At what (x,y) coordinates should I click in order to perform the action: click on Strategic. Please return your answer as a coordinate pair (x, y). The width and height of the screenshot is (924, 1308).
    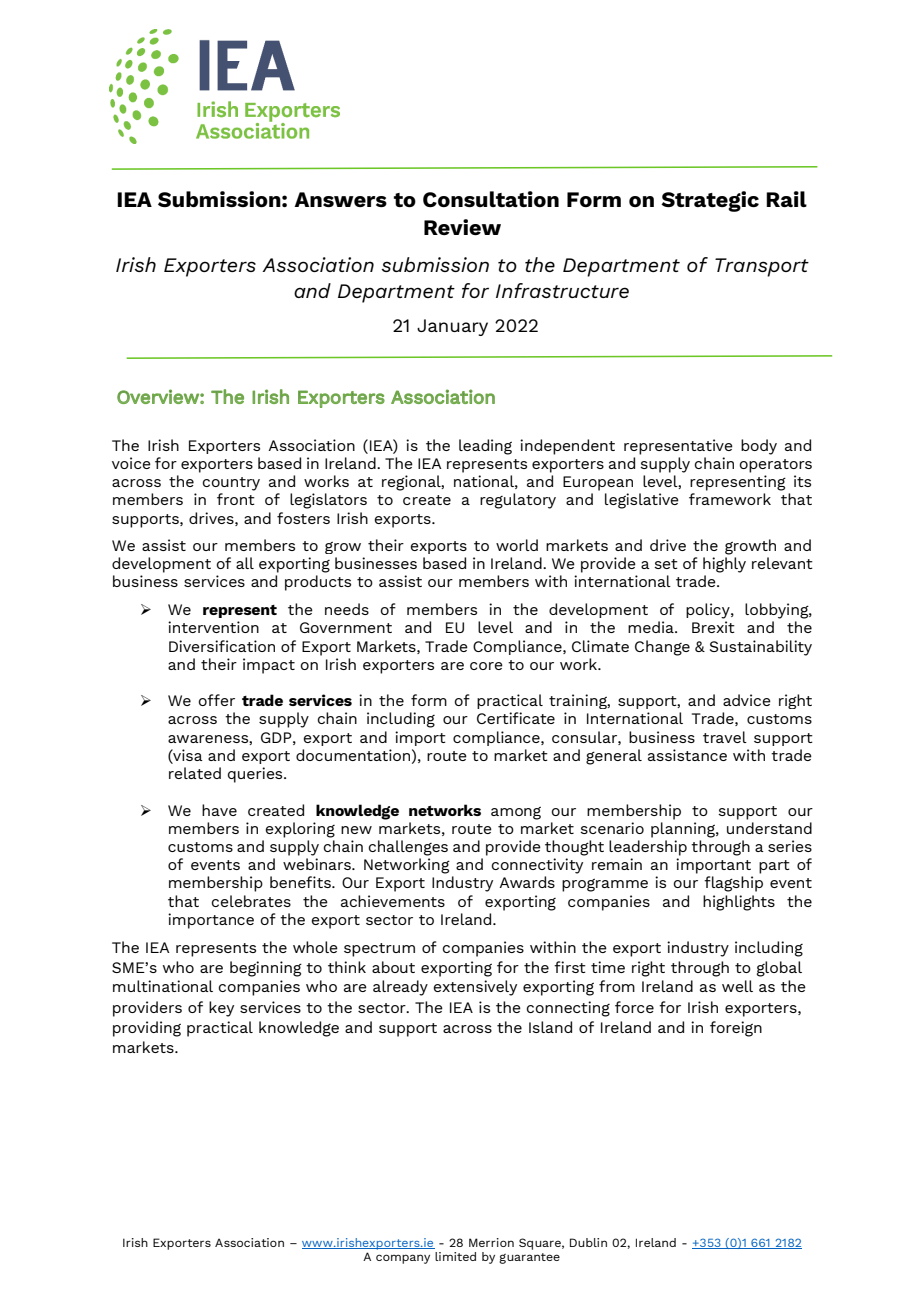
    Looking at the image, I should click on (710, 201).
